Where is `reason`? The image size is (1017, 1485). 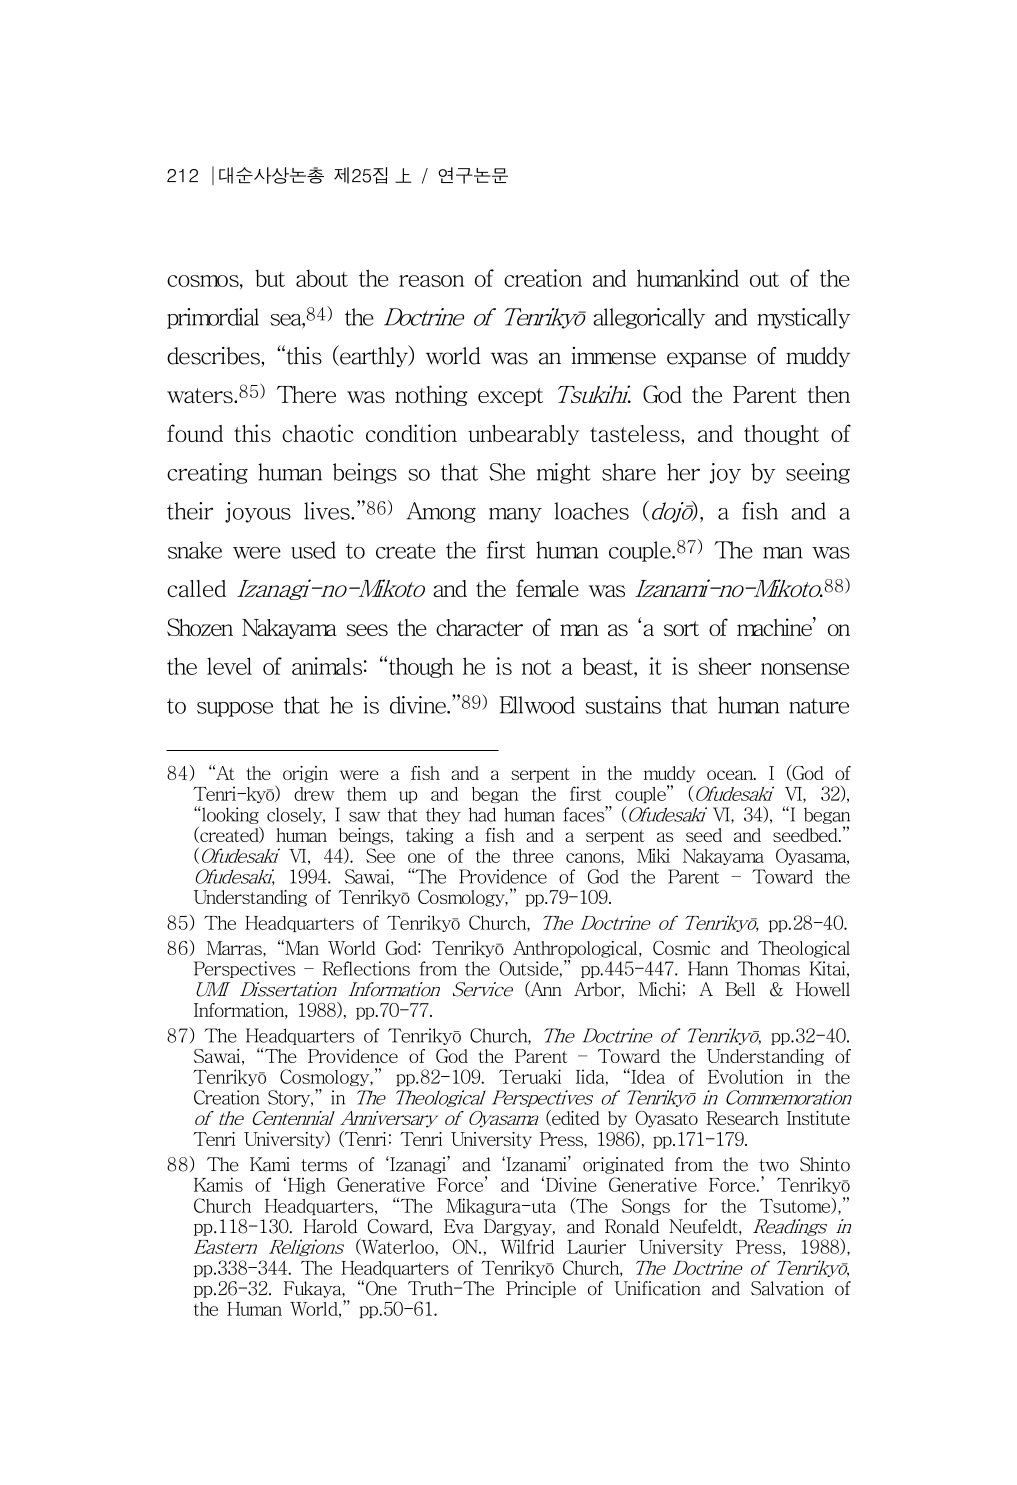 reason is located at coordinates (431, 281).
